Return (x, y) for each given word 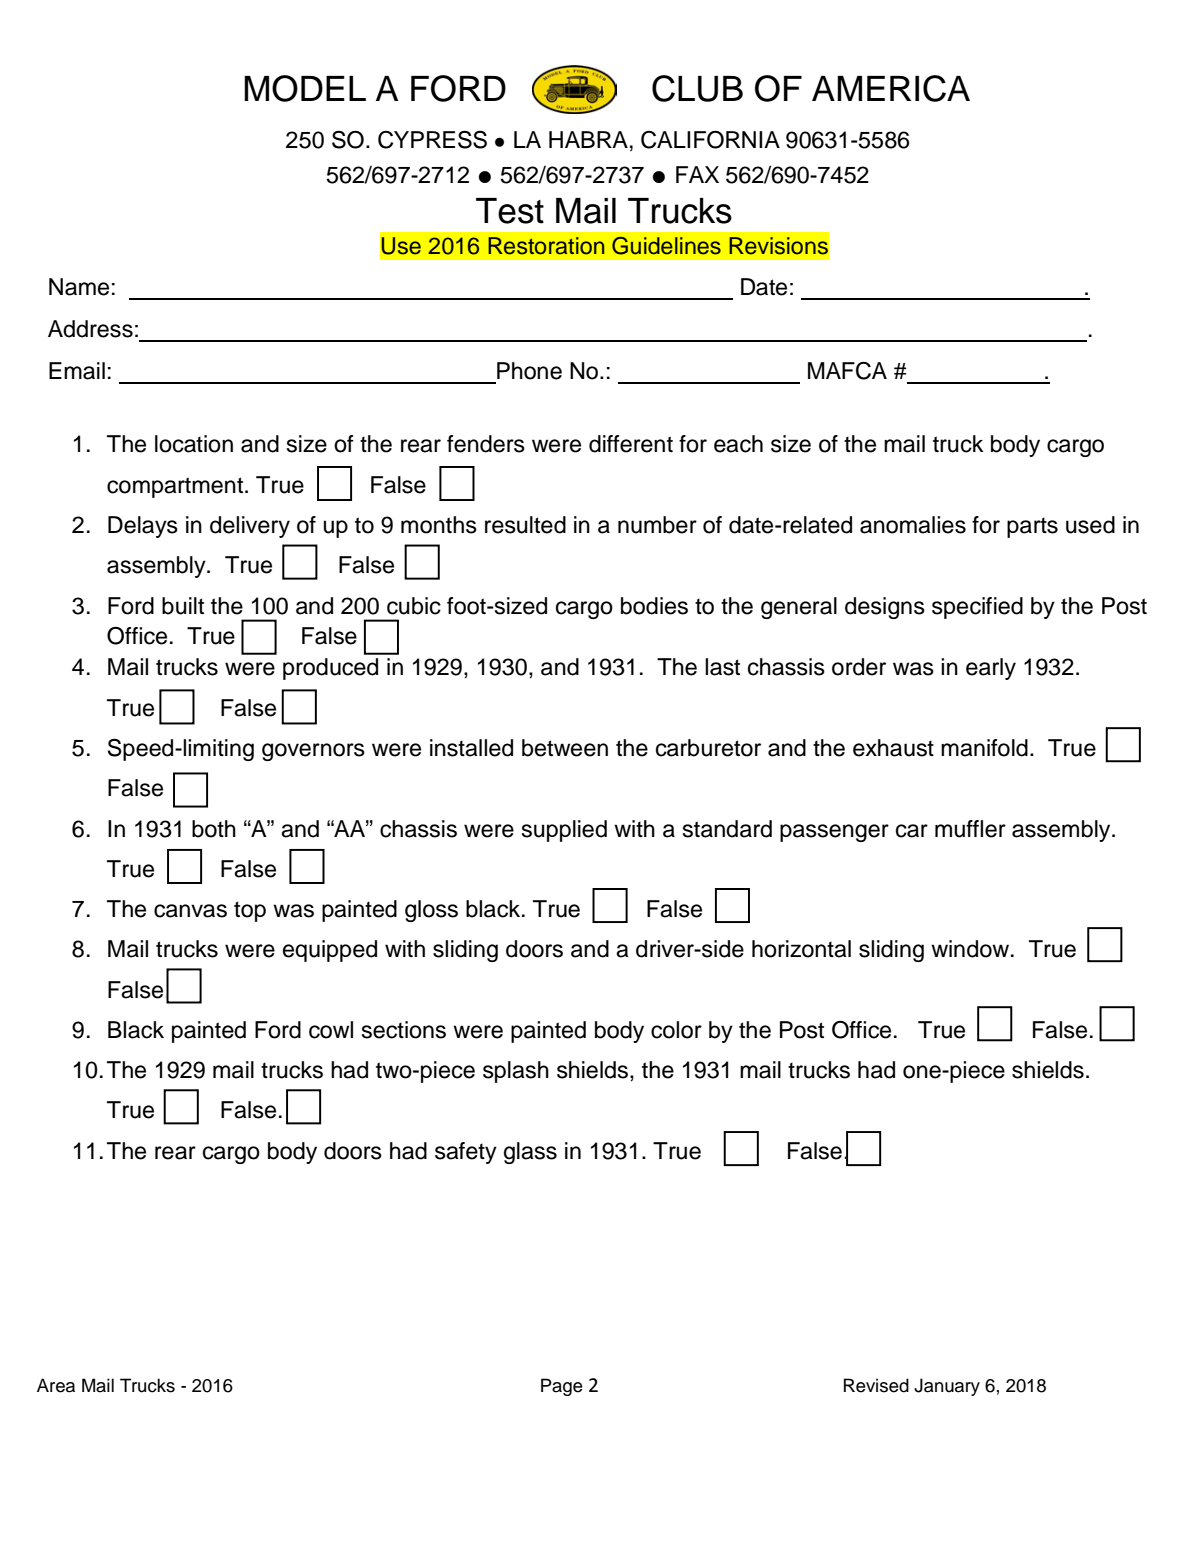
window (971, 949)
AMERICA (891, 88)
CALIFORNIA (710, 139)
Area (56, 1385)
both (214, 829)
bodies (654, 606)
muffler (970, 829)
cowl (331, 1030)
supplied (564, 831)
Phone (529, 371)
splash (516, 1072)
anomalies (913, 525)
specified (977, 608)
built (183, 606)
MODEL (305, 88)
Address (90, 329)
